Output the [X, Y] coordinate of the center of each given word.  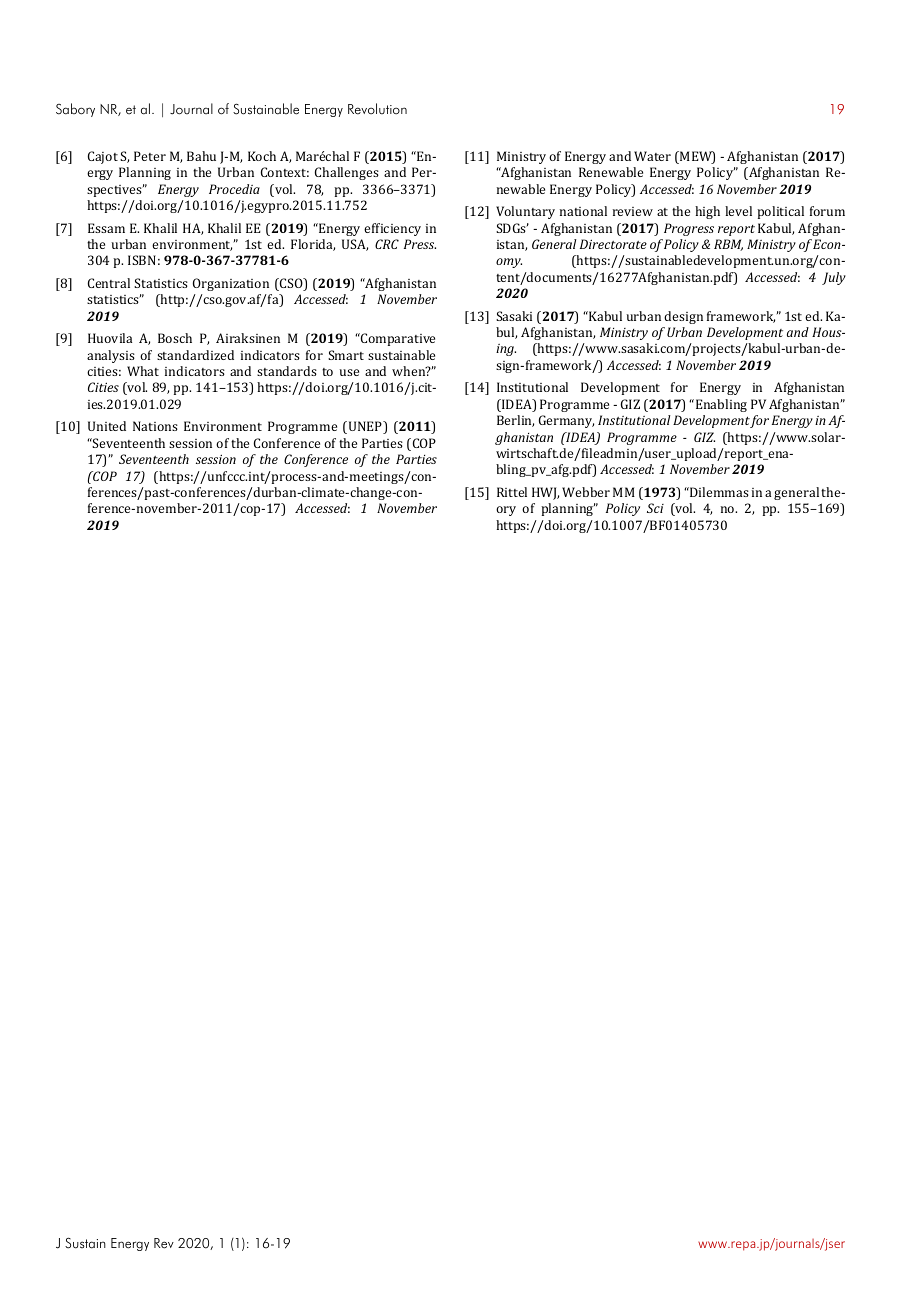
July [834, 278]
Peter [150, 156]
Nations [155, 426]
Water [652, 156]
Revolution [377, 109]
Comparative [397, 339]
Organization [231, 284]
